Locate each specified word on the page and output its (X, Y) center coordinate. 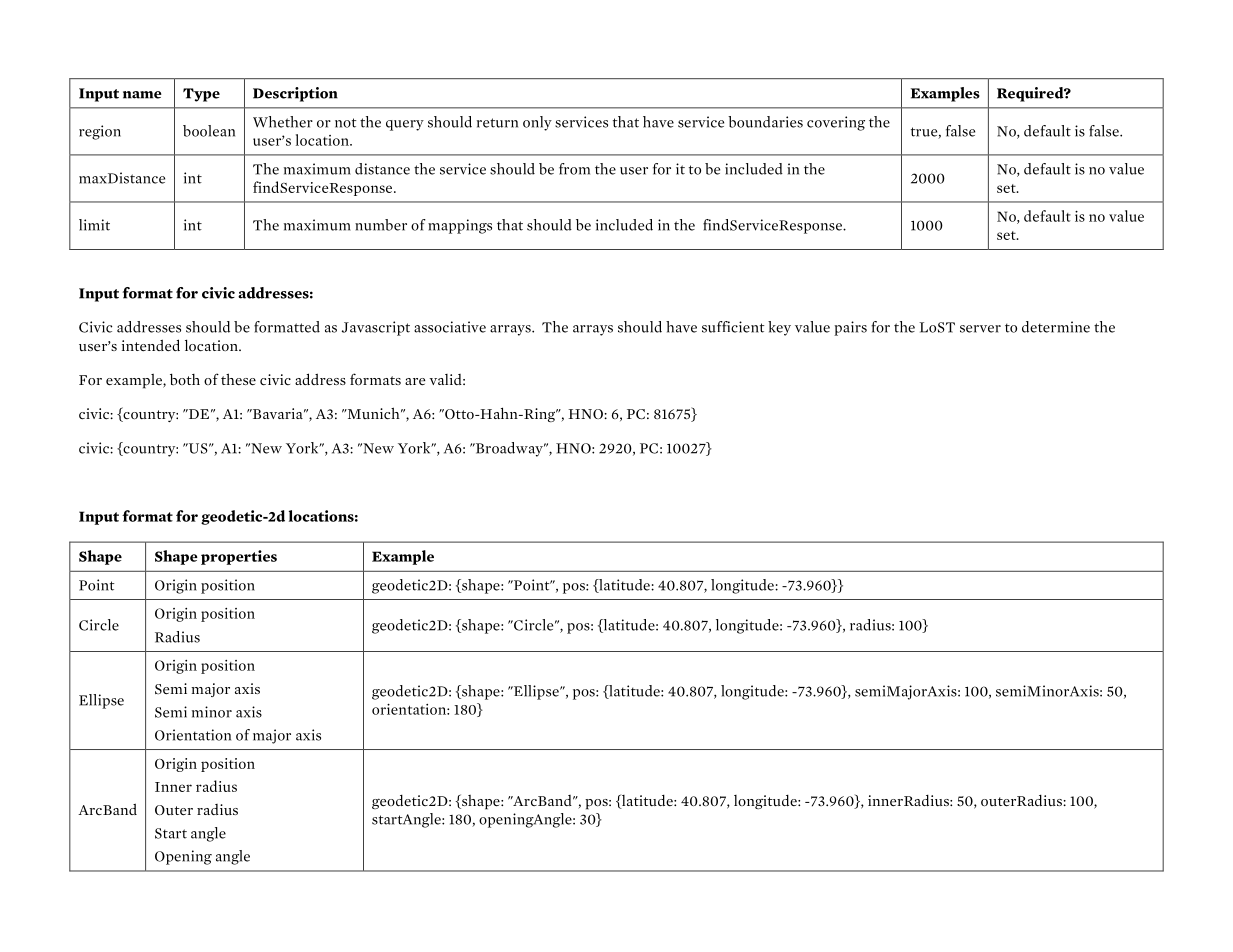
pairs (850, 328)
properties (239, 557)
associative (450, 327)
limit (94, 225)
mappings (460, 226)
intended (151, 345)
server (980, 329)
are (415, 382)
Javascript (376, 328)
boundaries (765, 122)
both (185, 379)
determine (1056, 327)
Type (201, 95)
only (537, 123)
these (238, 379)
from (574, 169)
